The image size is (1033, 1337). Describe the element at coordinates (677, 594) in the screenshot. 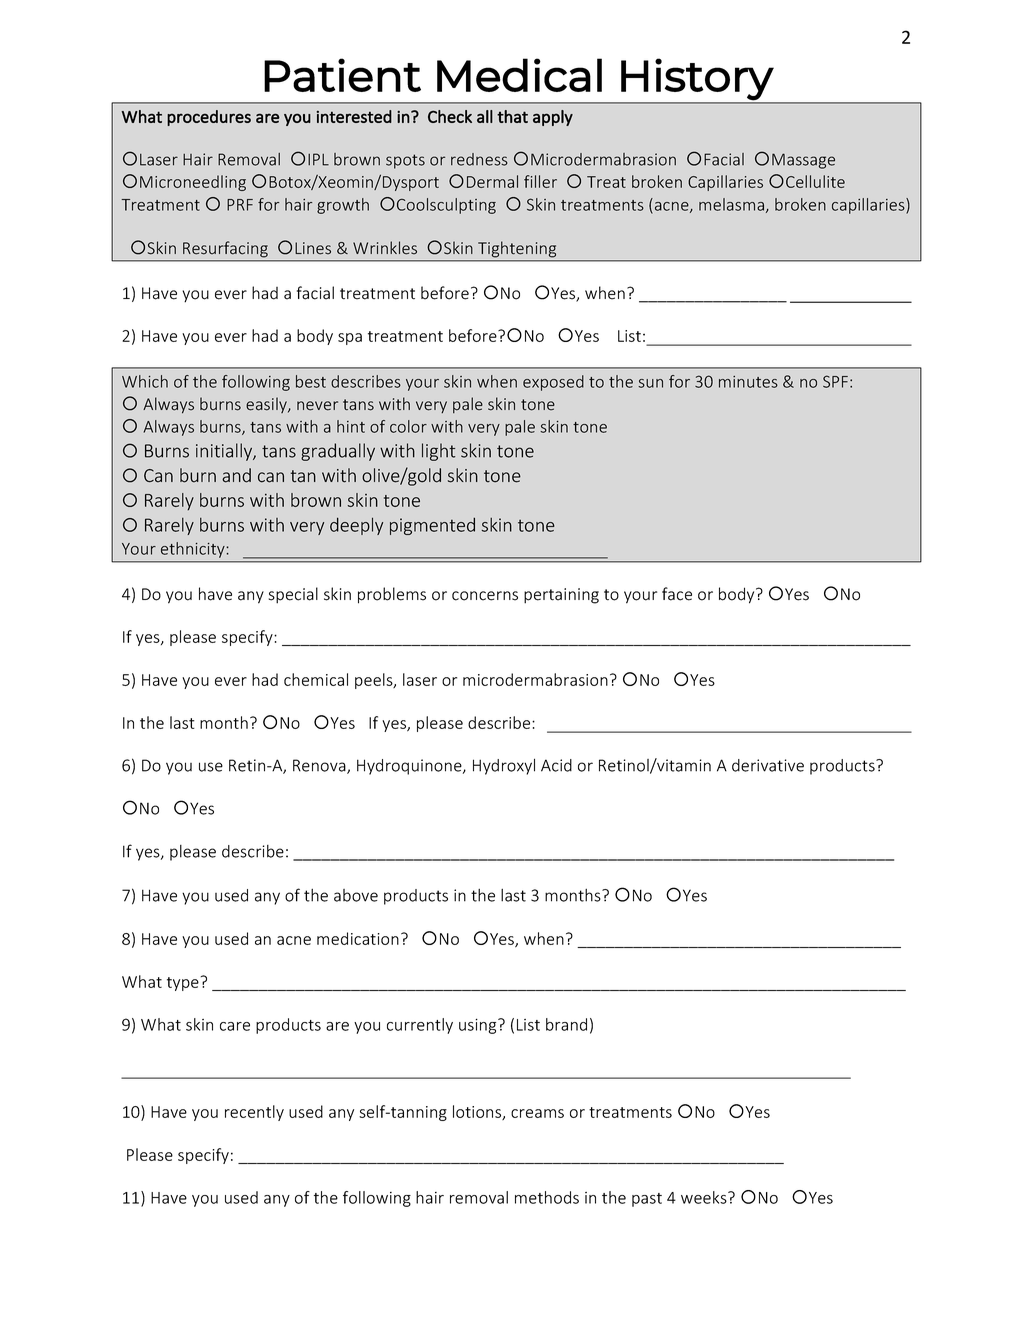

I see `face` at that location.
